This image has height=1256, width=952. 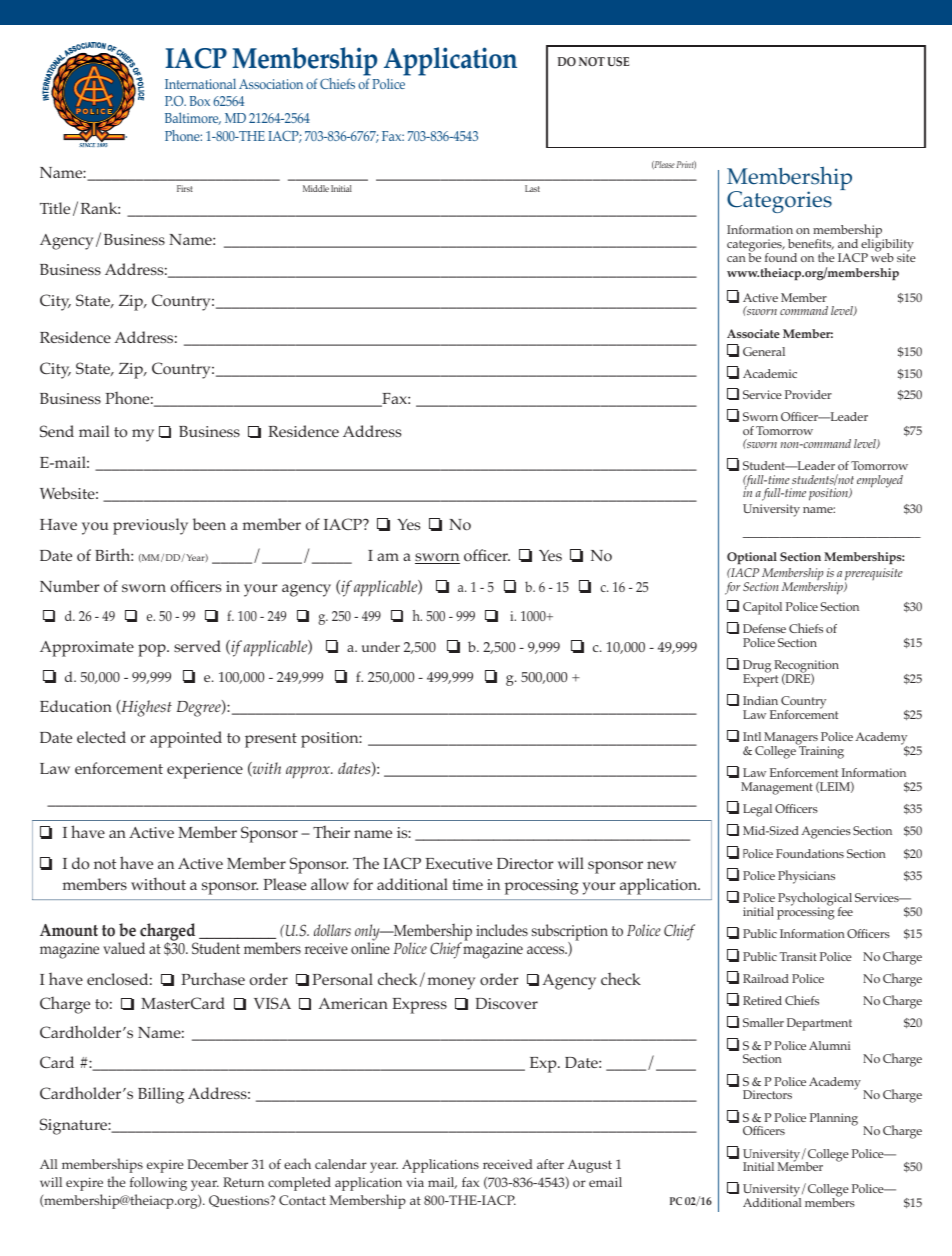 What do you see at coordinates (532, 188) in the image?
I see `Last` at bounding box center [532, 188].
